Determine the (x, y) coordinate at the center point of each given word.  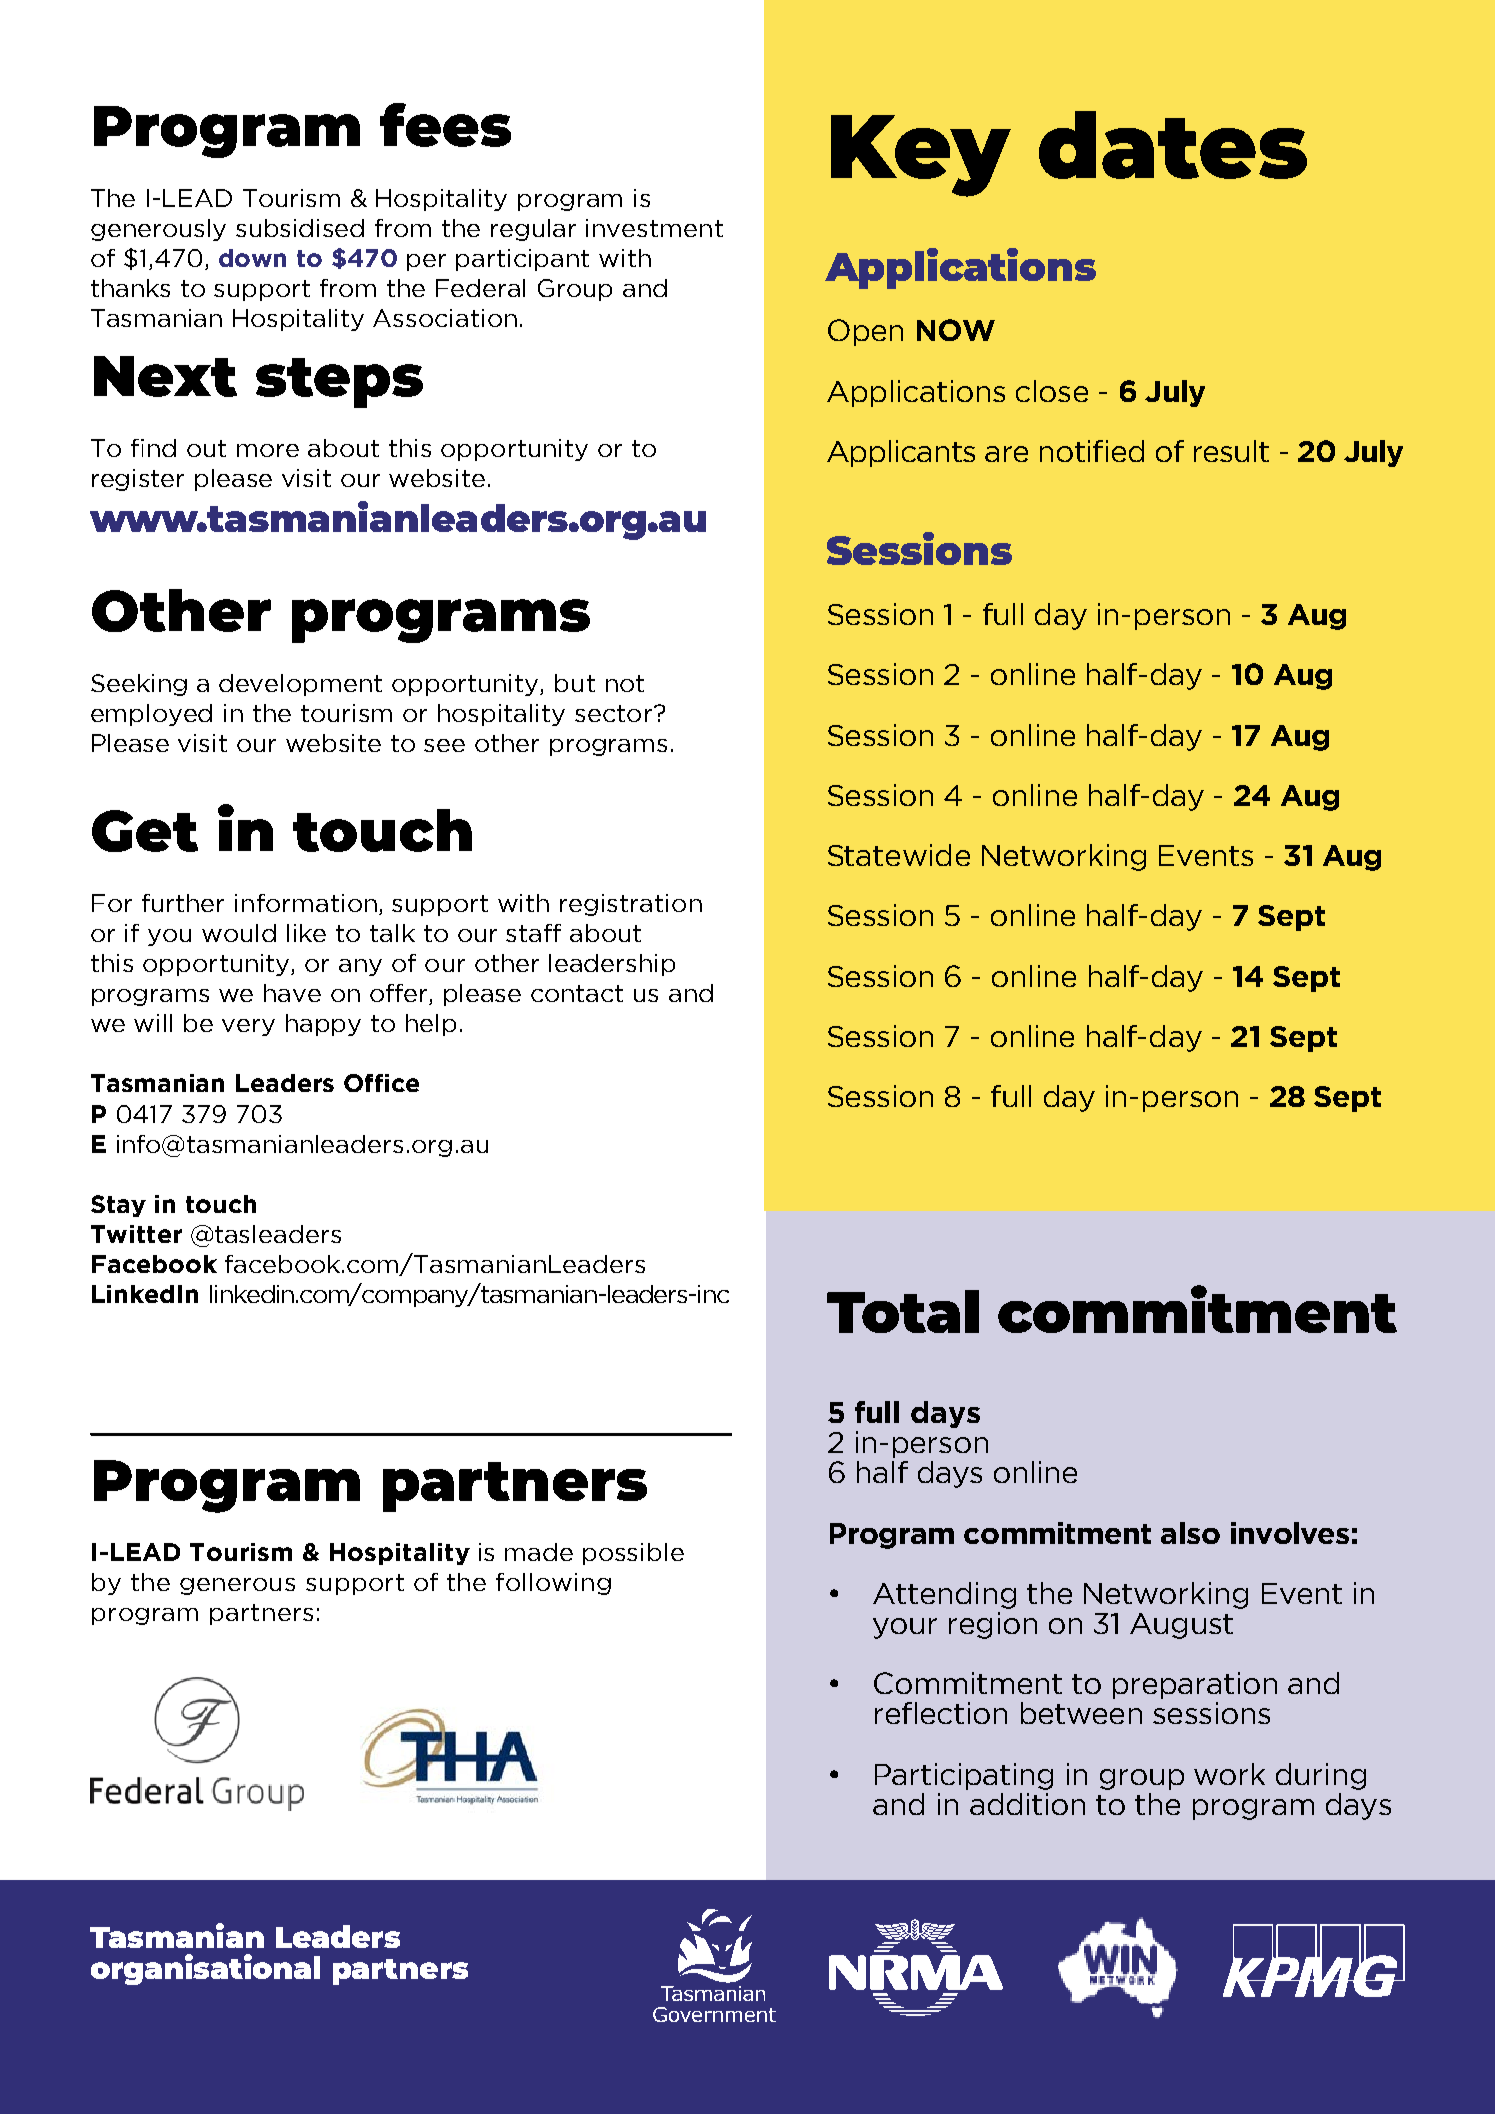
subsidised (300, 228)
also (1190, 1533)
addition (1027, 1804)
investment (654, 228)
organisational (205, 1969)
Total (903, 1311)
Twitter (136, 1234)
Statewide (899, 855)
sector (615, 713)
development (300, 685)
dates (1173, 145)
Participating (964, 1776)
